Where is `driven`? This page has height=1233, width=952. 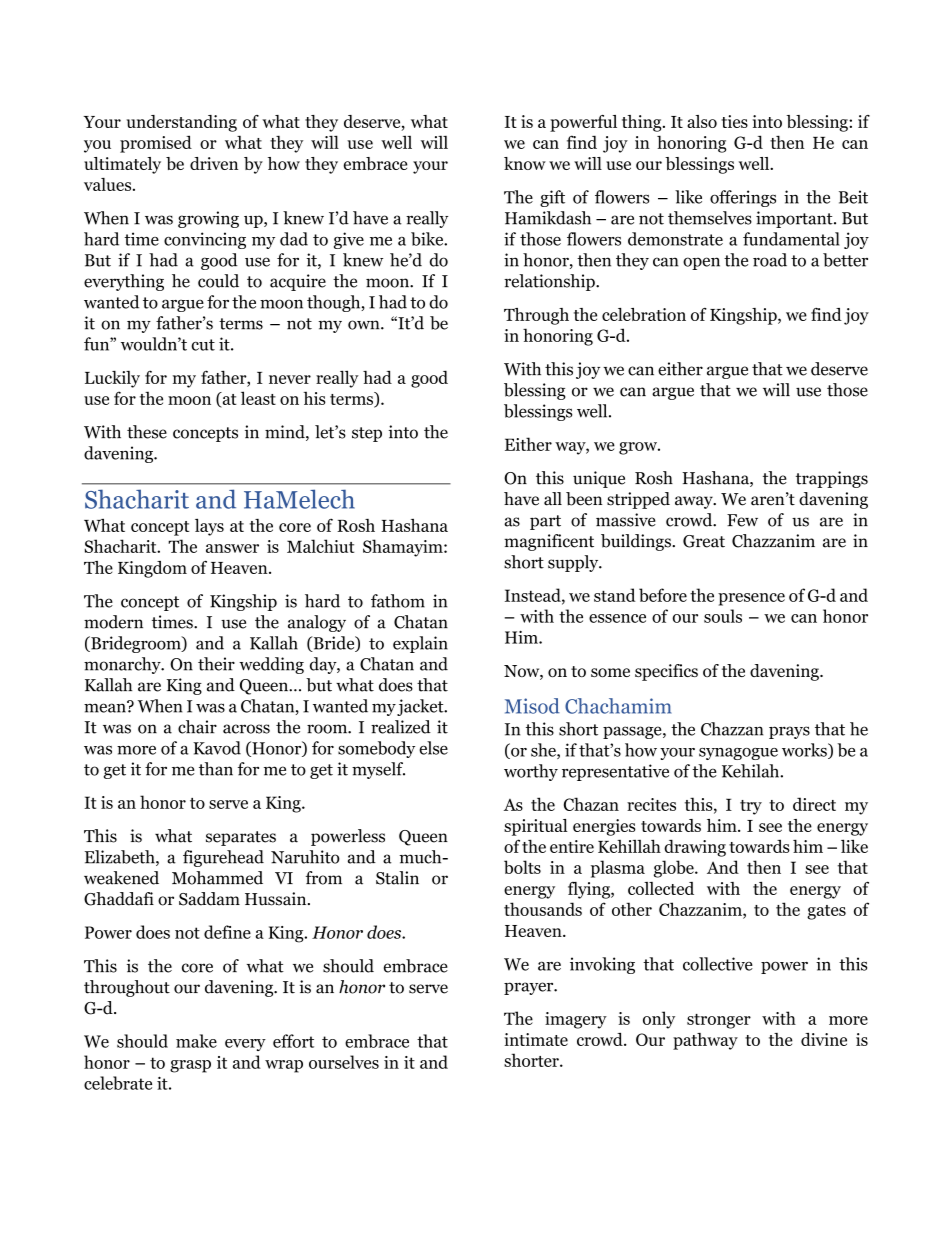 driven is located at coordinates (214, 163).
